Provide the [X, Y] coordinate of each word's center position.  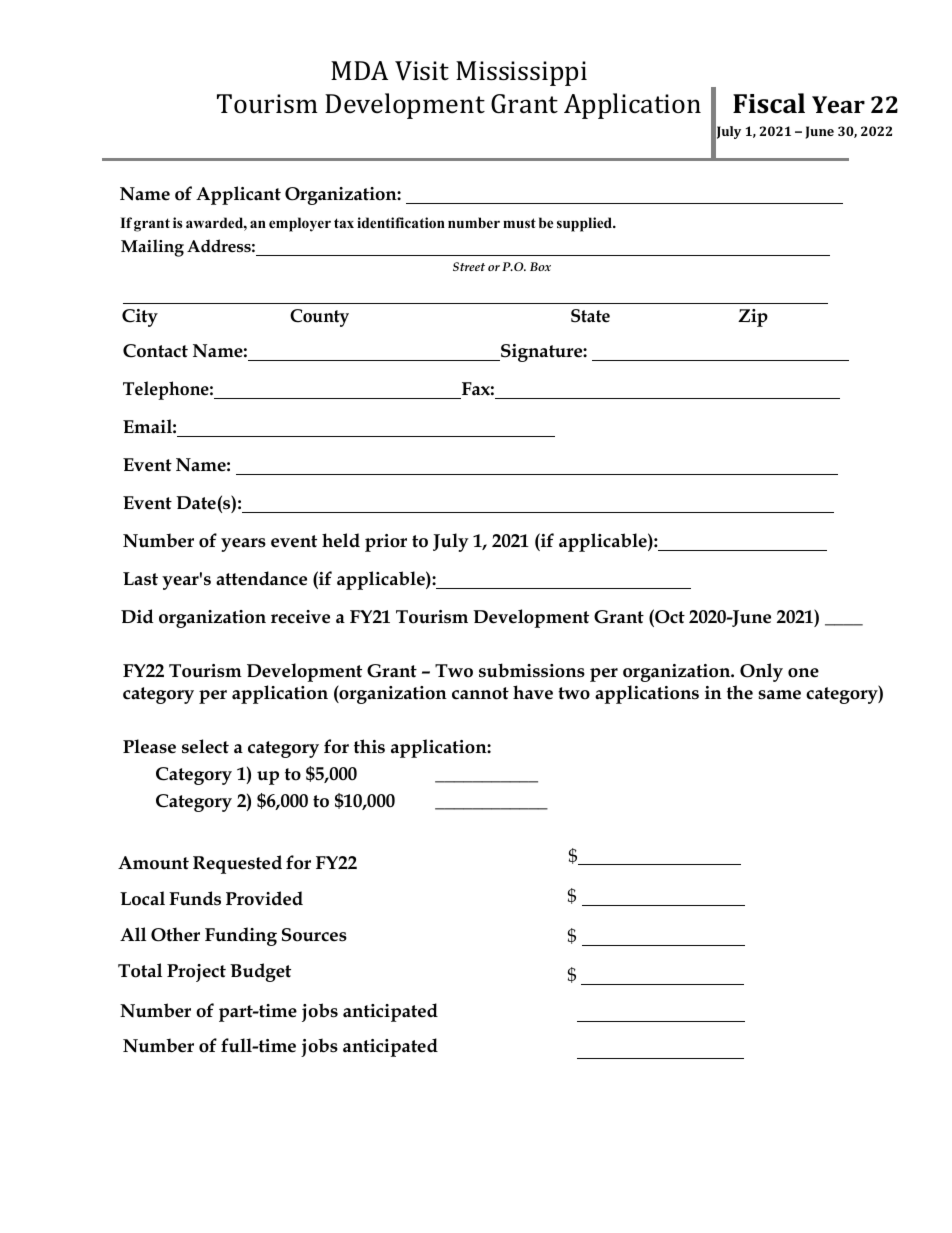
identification [401, 223]
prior [386, 543]
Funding [241, 936]
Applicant [238, 195]
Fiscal [769, 103]
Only [761, 672]
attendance [261, 578]
